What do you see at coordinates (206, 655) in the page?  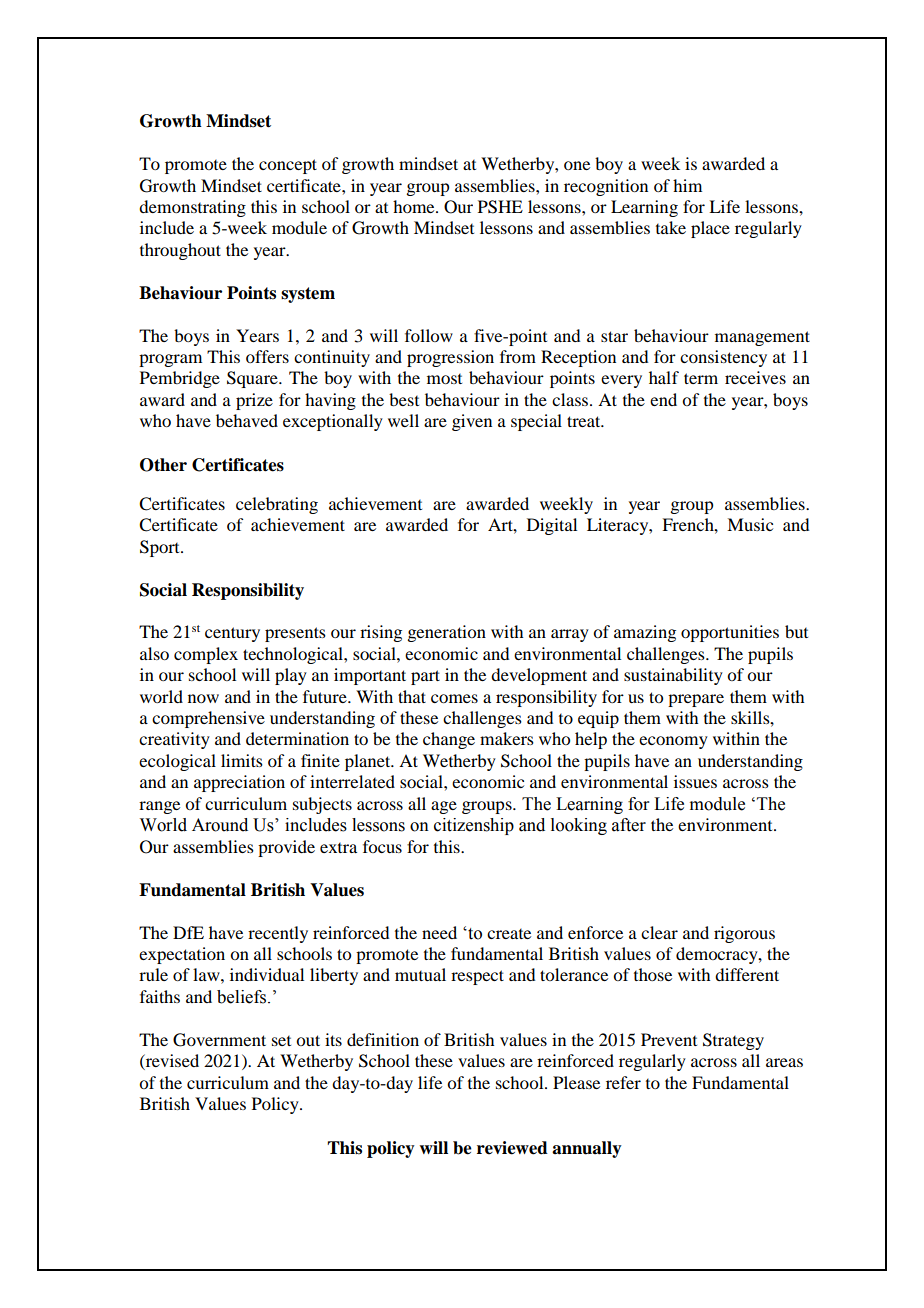 I see `complex` at bounding box center [206, 655].
